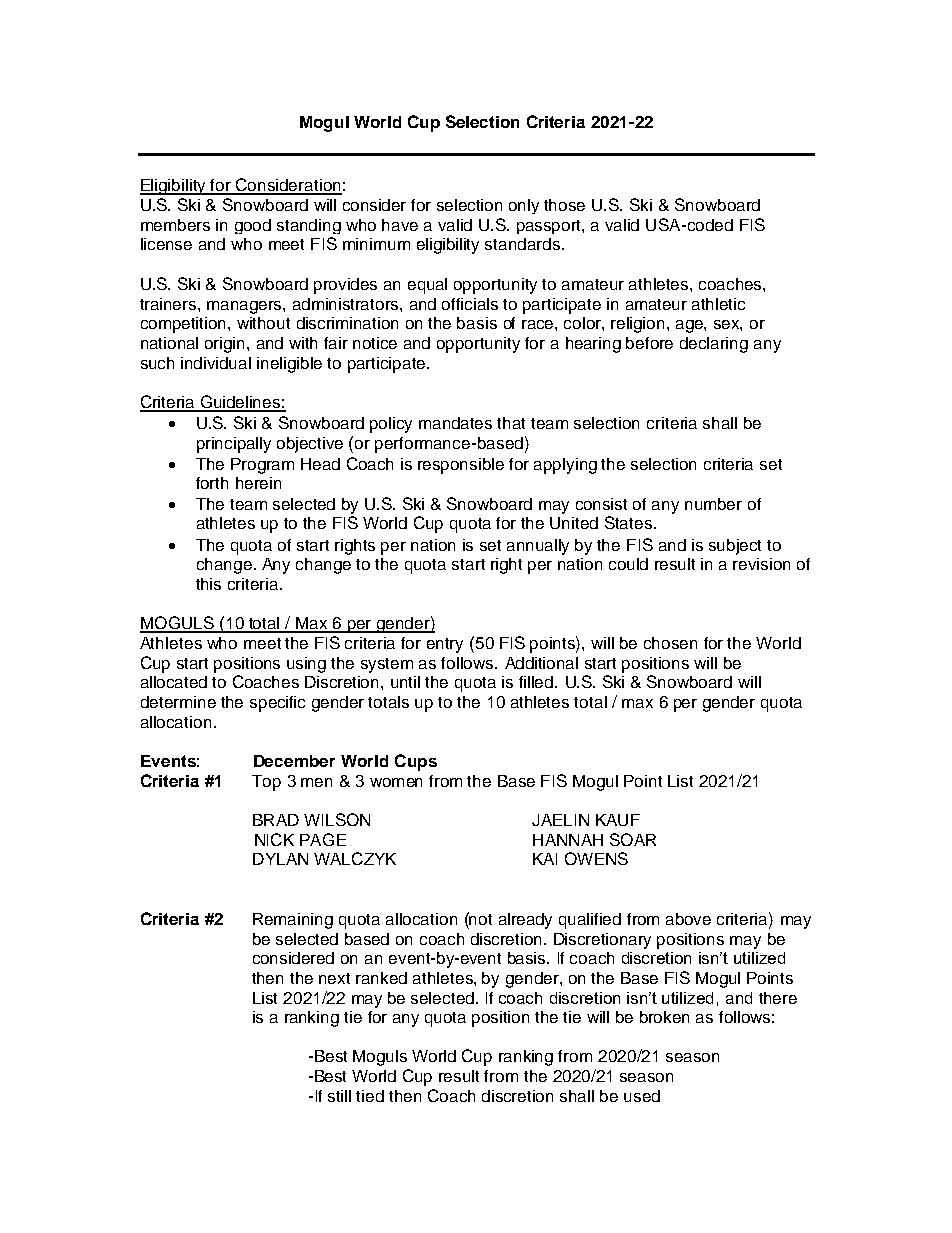 Image resolution: width=952 pixels, height=1233 pixels. Describe the element at coordinates (339, 1096) in the page. I see `still` at that location.
